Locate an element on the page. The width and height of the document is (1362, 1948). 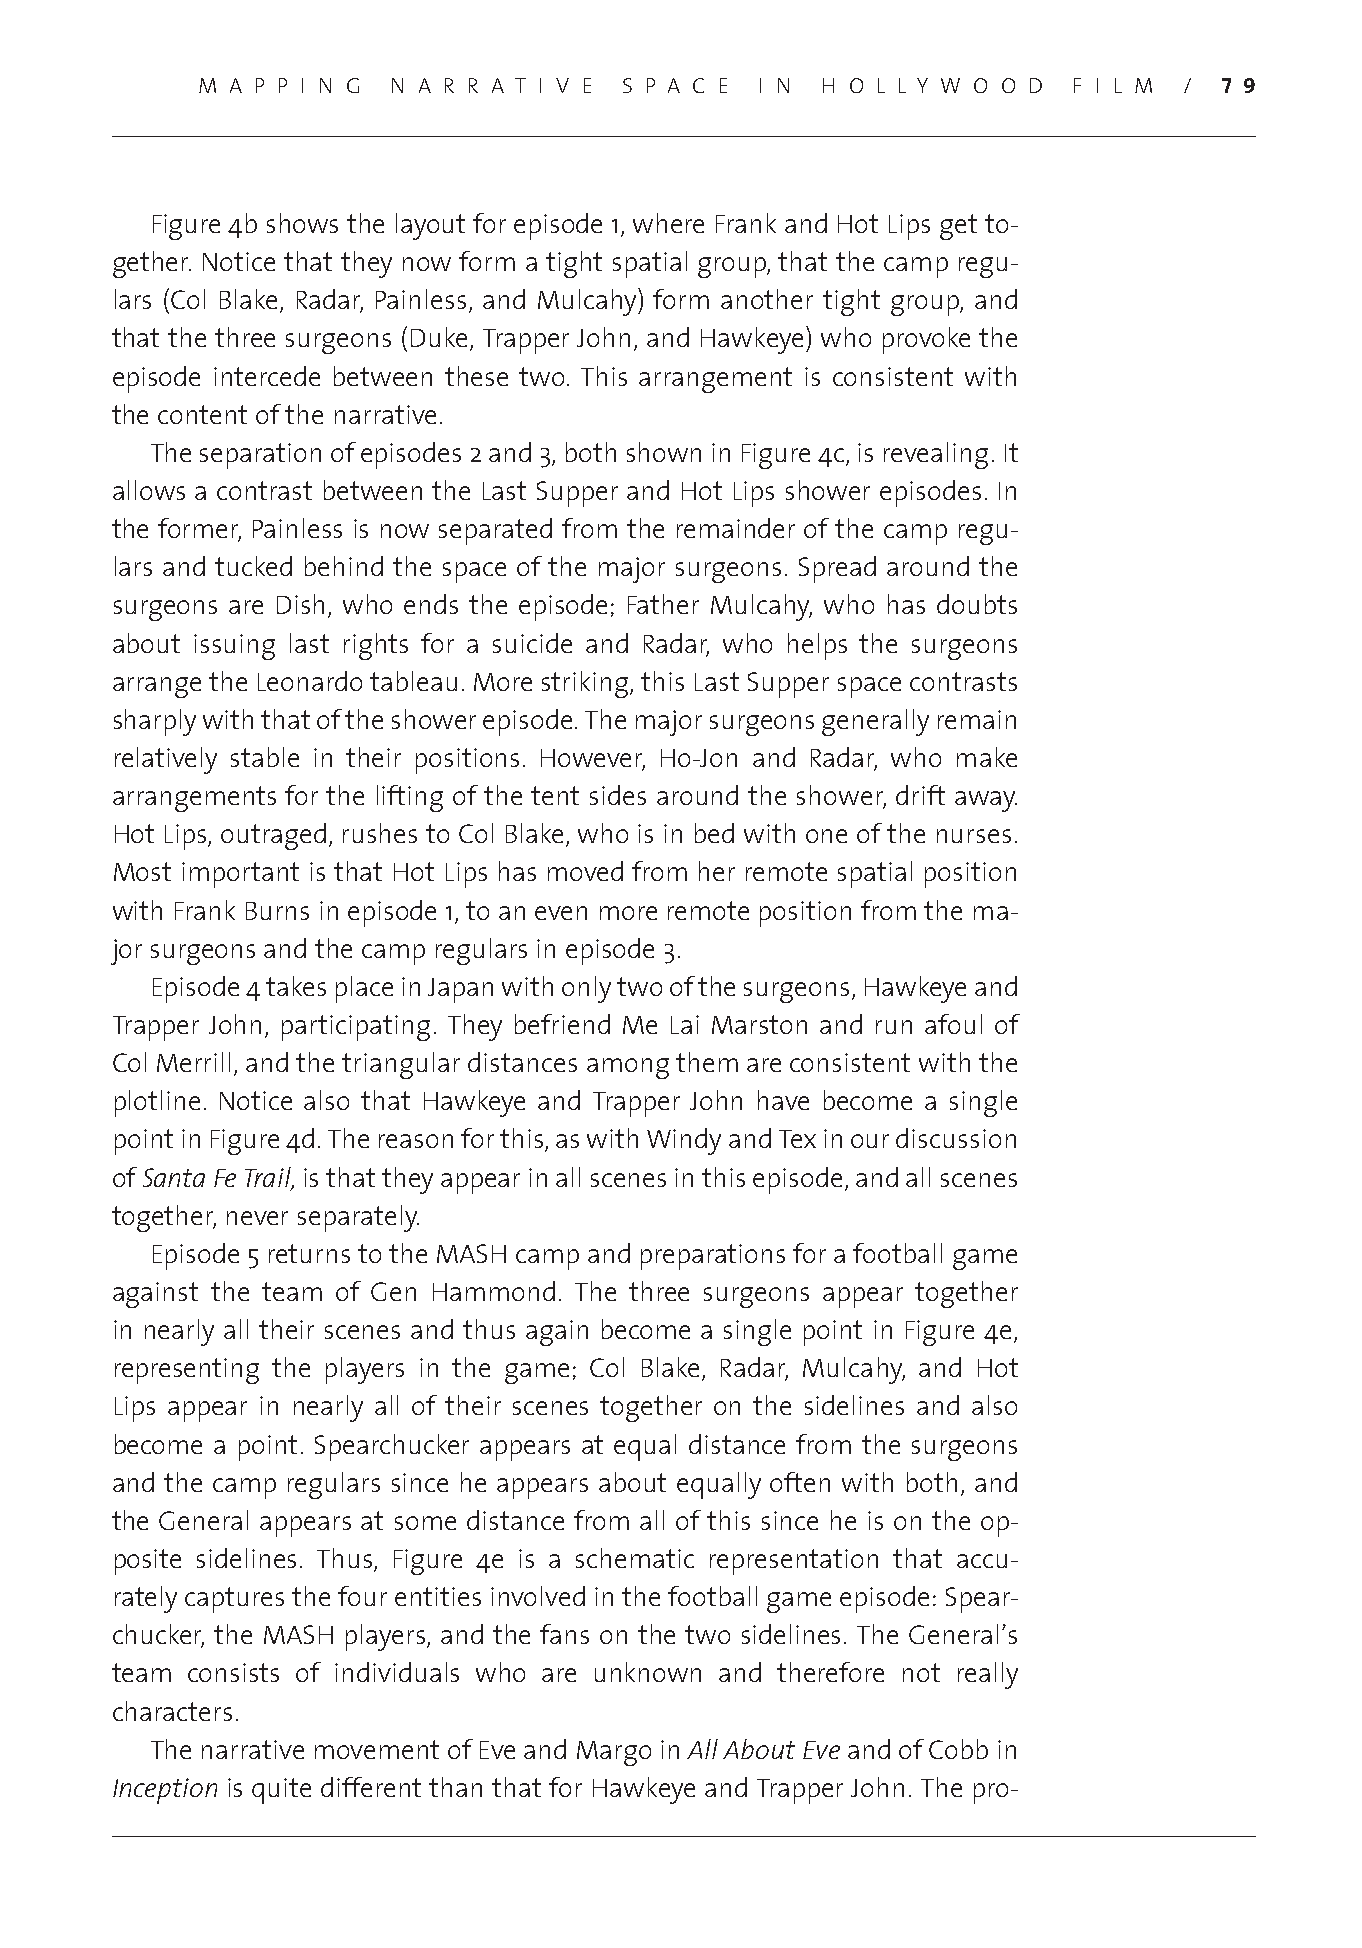
drift is located at coordinates (920, 795).
